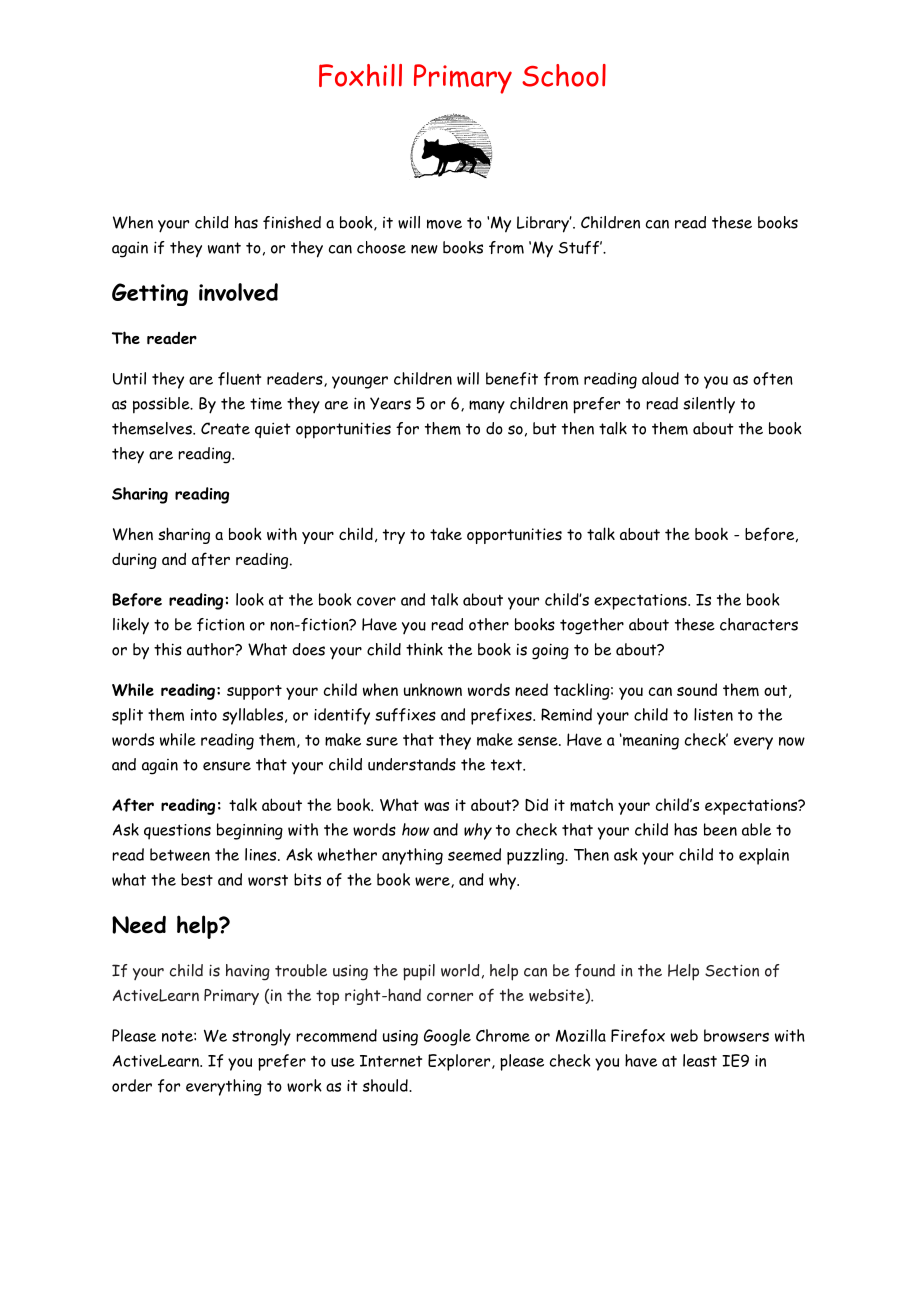 This document has height=1308, width=924. I want to click on benefit, so click(512, 379).
